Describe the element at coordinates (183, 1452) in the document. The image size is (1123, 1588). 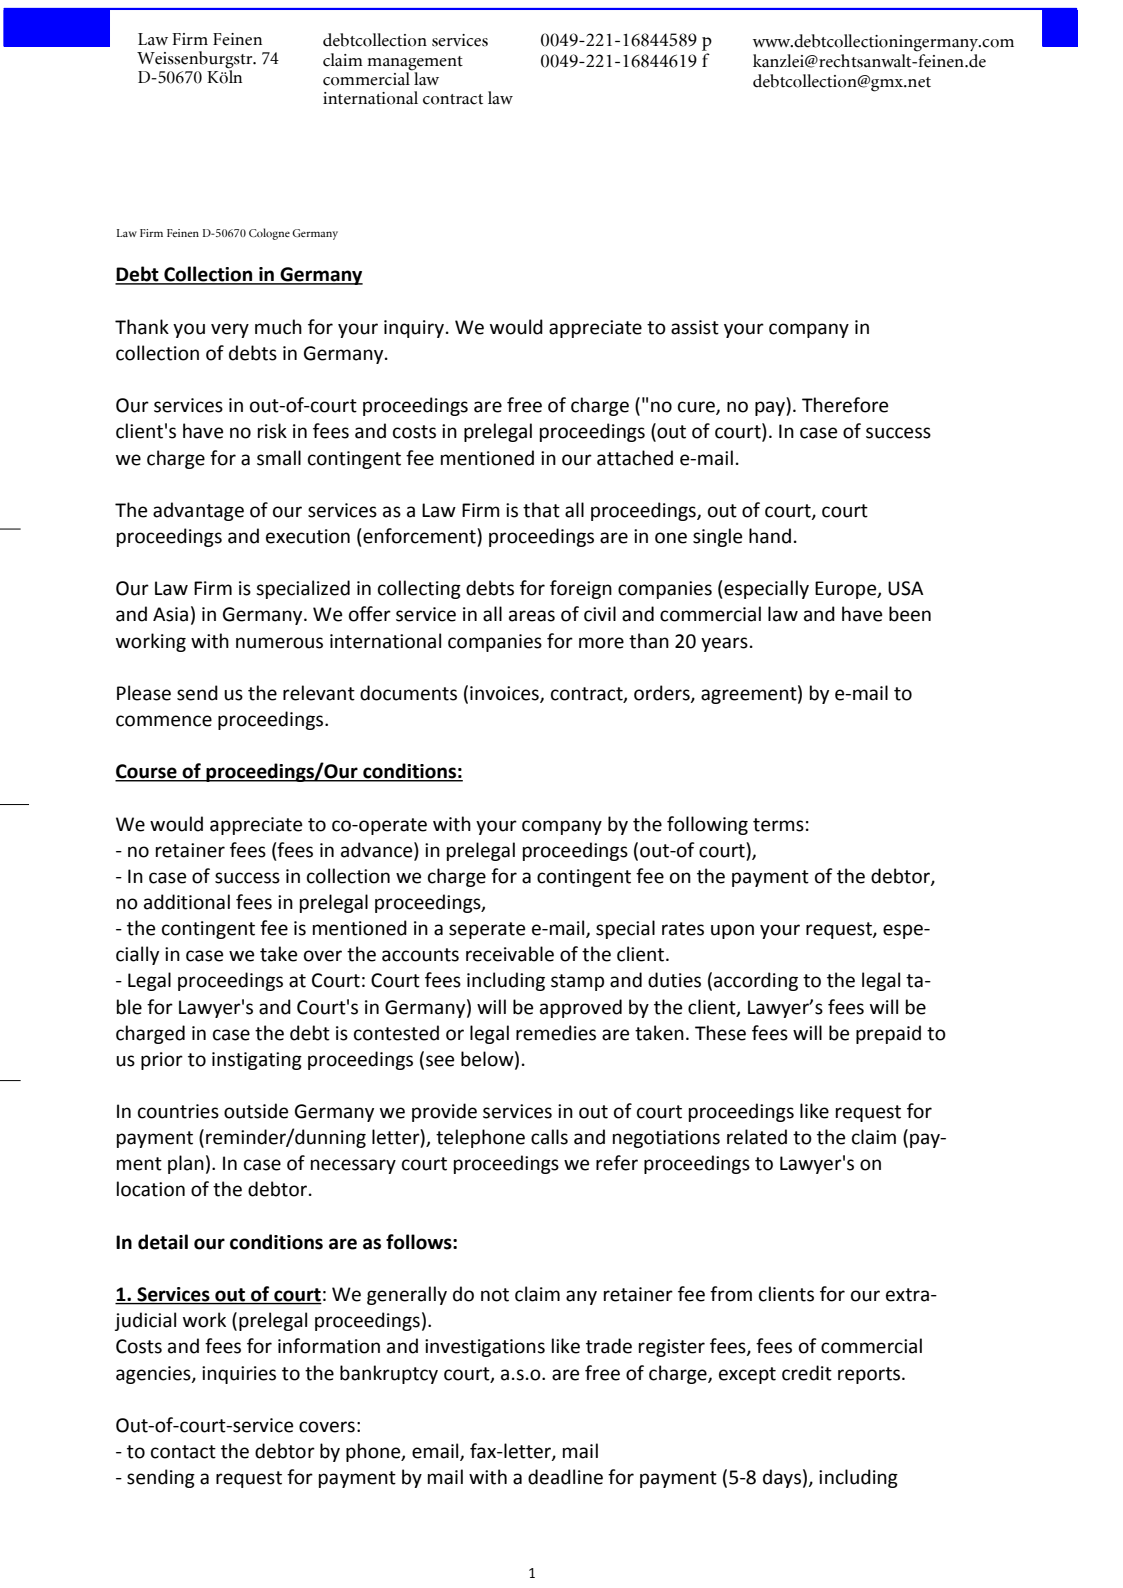
I see `contact` at that location.
